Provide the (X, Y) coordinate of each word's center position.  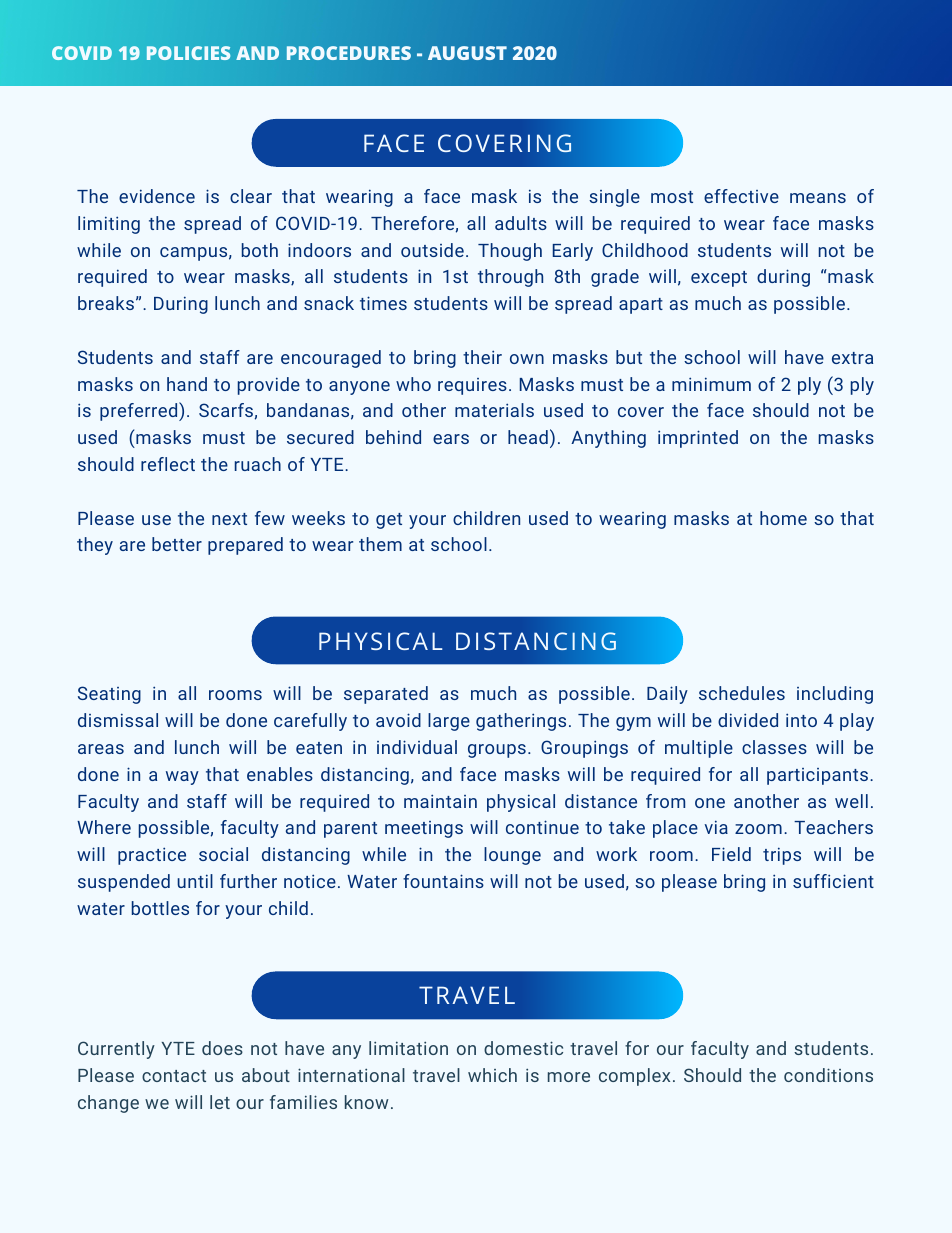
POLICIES (188, 53)
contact (174, 1076)
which (492, 1075)
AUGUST (467, 53)
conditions (828, 1075)
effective (741, 196)
